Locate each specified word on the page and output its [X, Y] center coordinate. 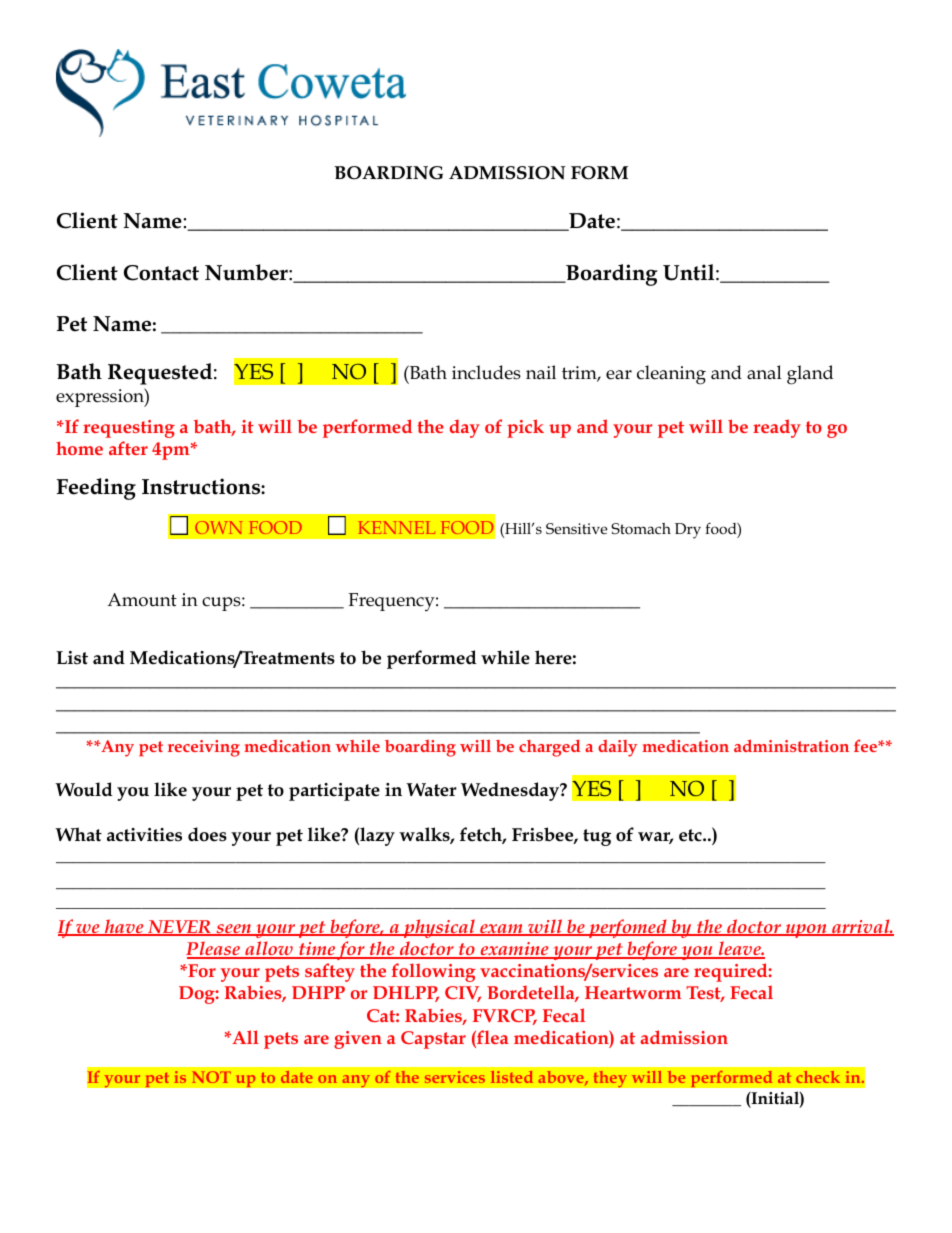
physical [439, 928]
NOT [211, 1077]
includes [486, 372]
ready [777, 428]
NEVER [179, 928]
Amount [142, 600]
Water [431, 790]
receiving [204, 748]
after [128, 448]
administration [791, 745]
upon [806, 931]
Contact [161, 273]
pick [525, 428]
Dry [688, 531]
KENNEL [396, 527]
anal [764, 372]
